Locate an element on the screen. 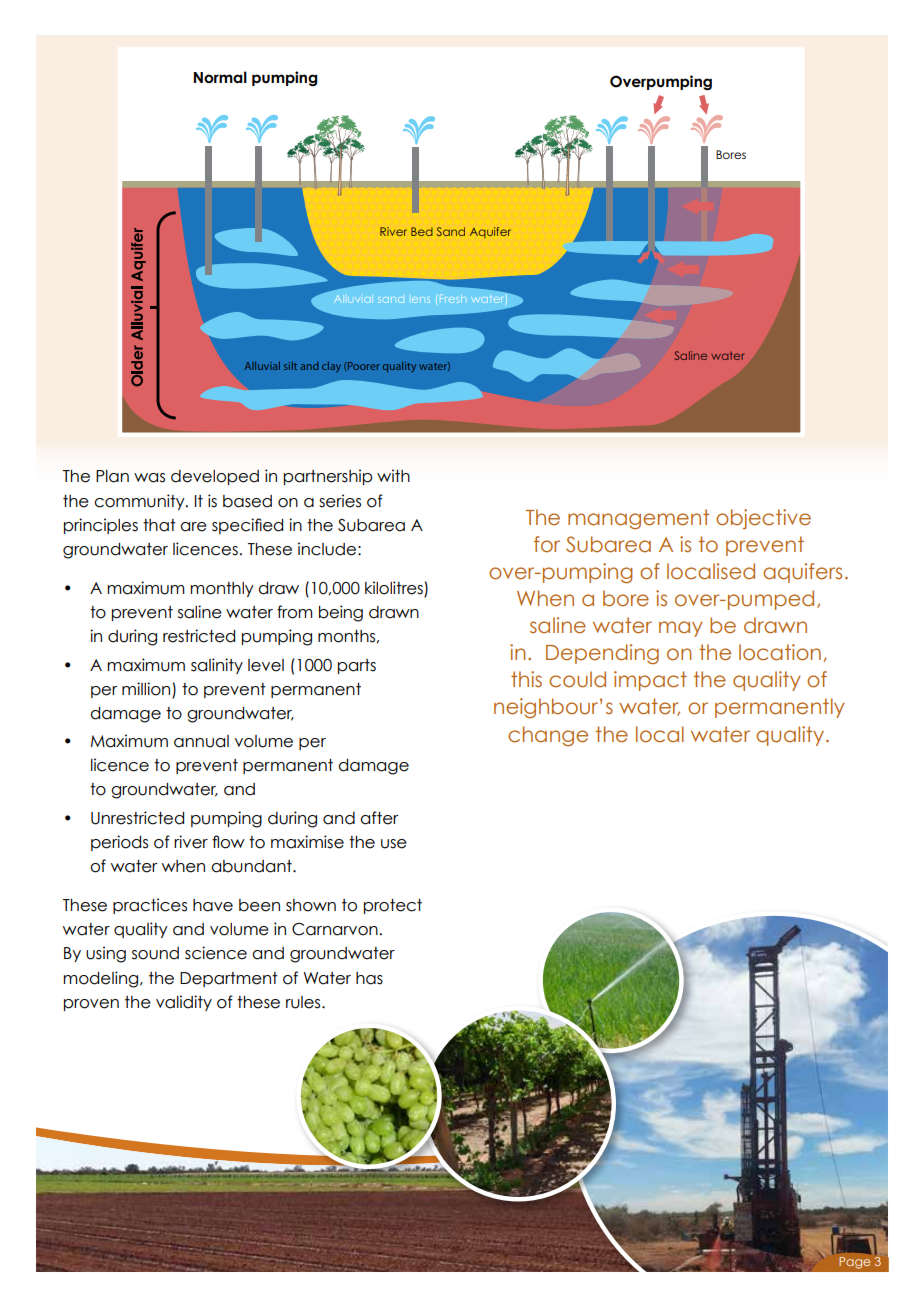  has is located at coordinates (369, 978).
